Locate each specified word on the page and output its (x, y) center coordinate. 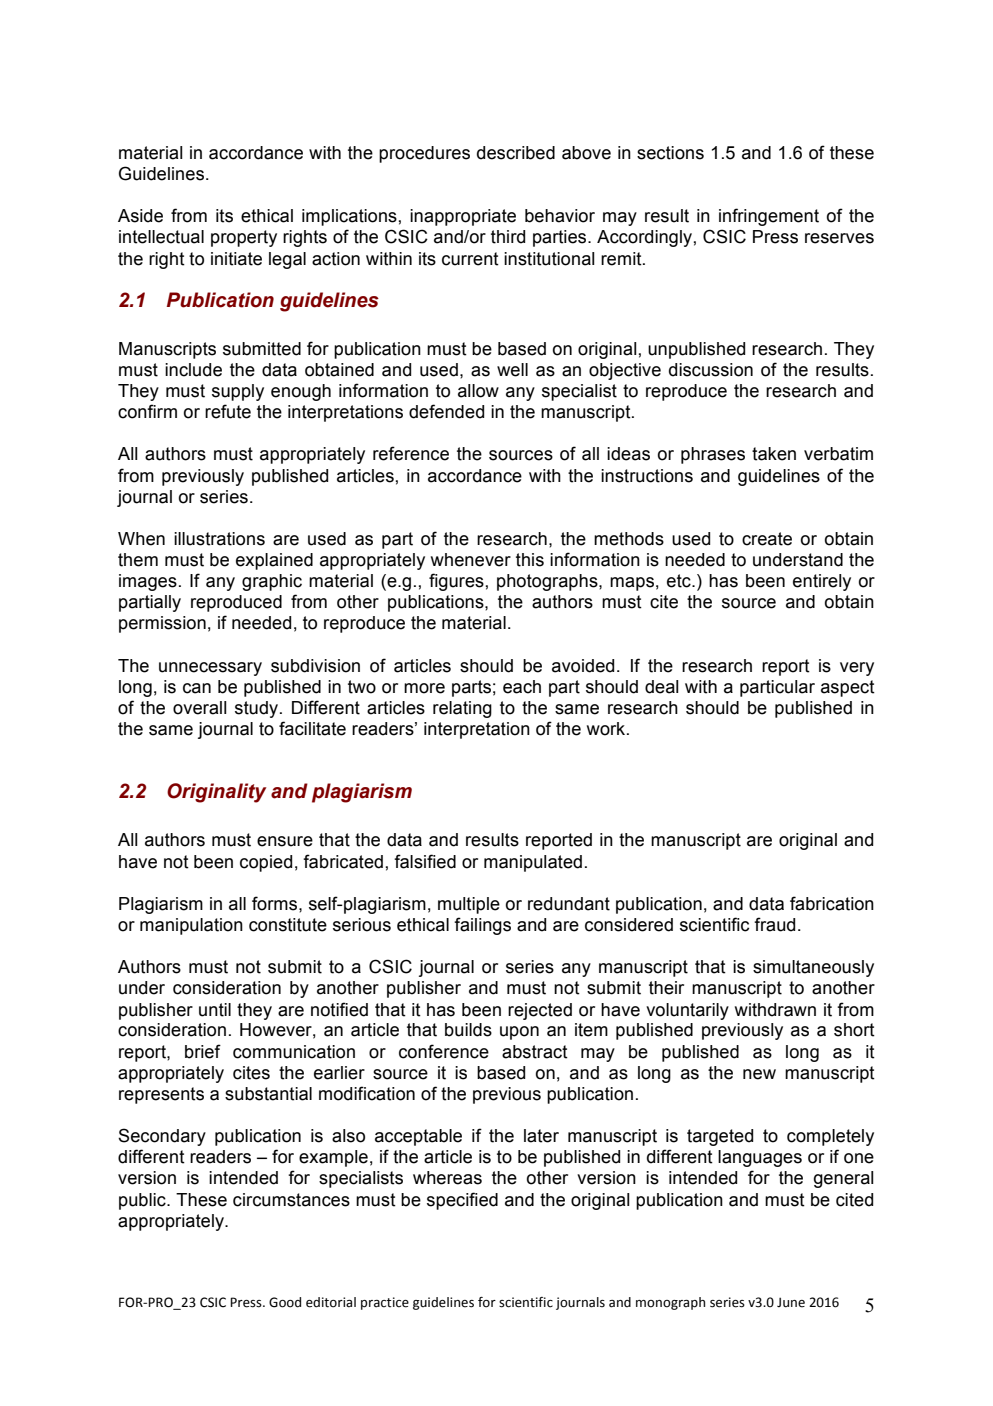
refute (228, 411)
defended (446, 411)
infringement (769, 217)
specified (462, 1201)
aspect (848, 688)
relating (462, 709)
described (516, 153)
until (215, 1010)
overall (200, 708)
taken (774, 454)
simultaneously (813, 968)
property (244, 238)
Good (285, 1302)
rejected (540, 1011)
